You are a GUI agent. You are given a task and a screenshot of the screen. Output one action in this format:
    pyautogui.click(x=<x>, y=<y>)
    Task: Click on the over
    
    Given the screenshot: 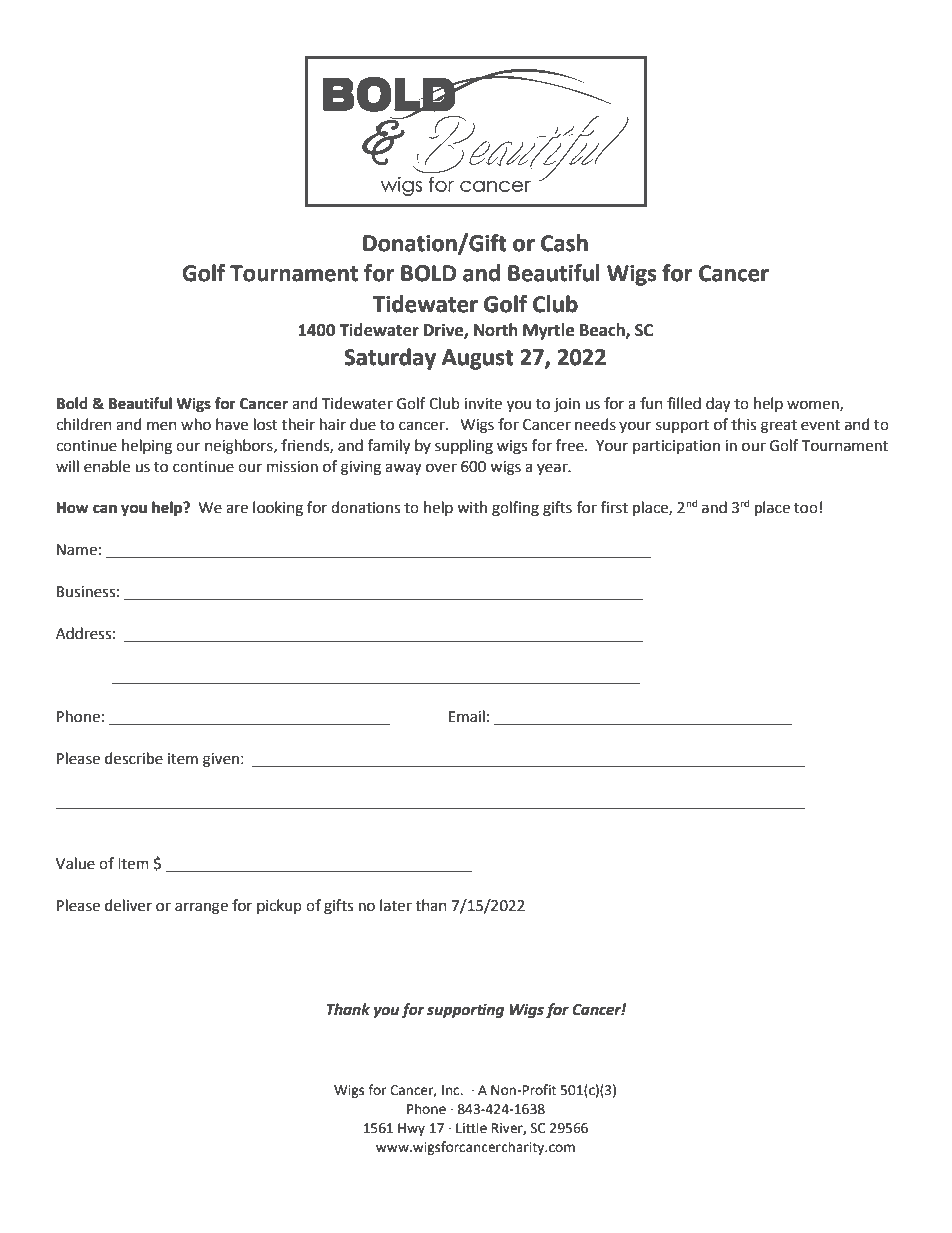 What is the action you would take?
    pyautogui.click(x=441, y=468)
